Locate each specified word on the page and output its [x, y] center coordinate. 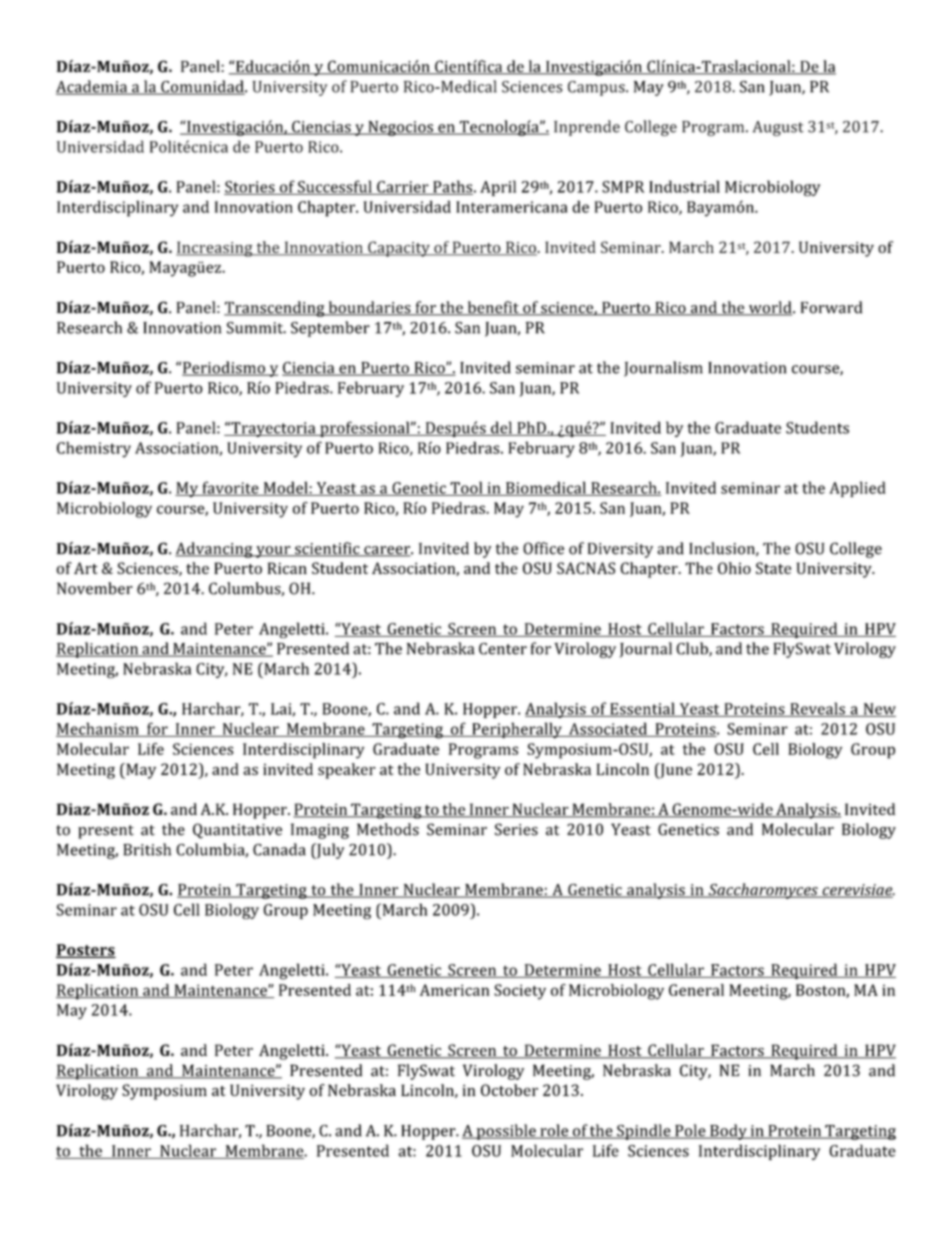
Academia [93, 87]
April [498, 188]
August [778, 128]
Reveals [817, 709]
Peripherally [517, 730]
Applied [857, 489]
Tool [466, 488]
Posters [86, 951]
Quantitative [237, 831]
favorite [230, 488]
